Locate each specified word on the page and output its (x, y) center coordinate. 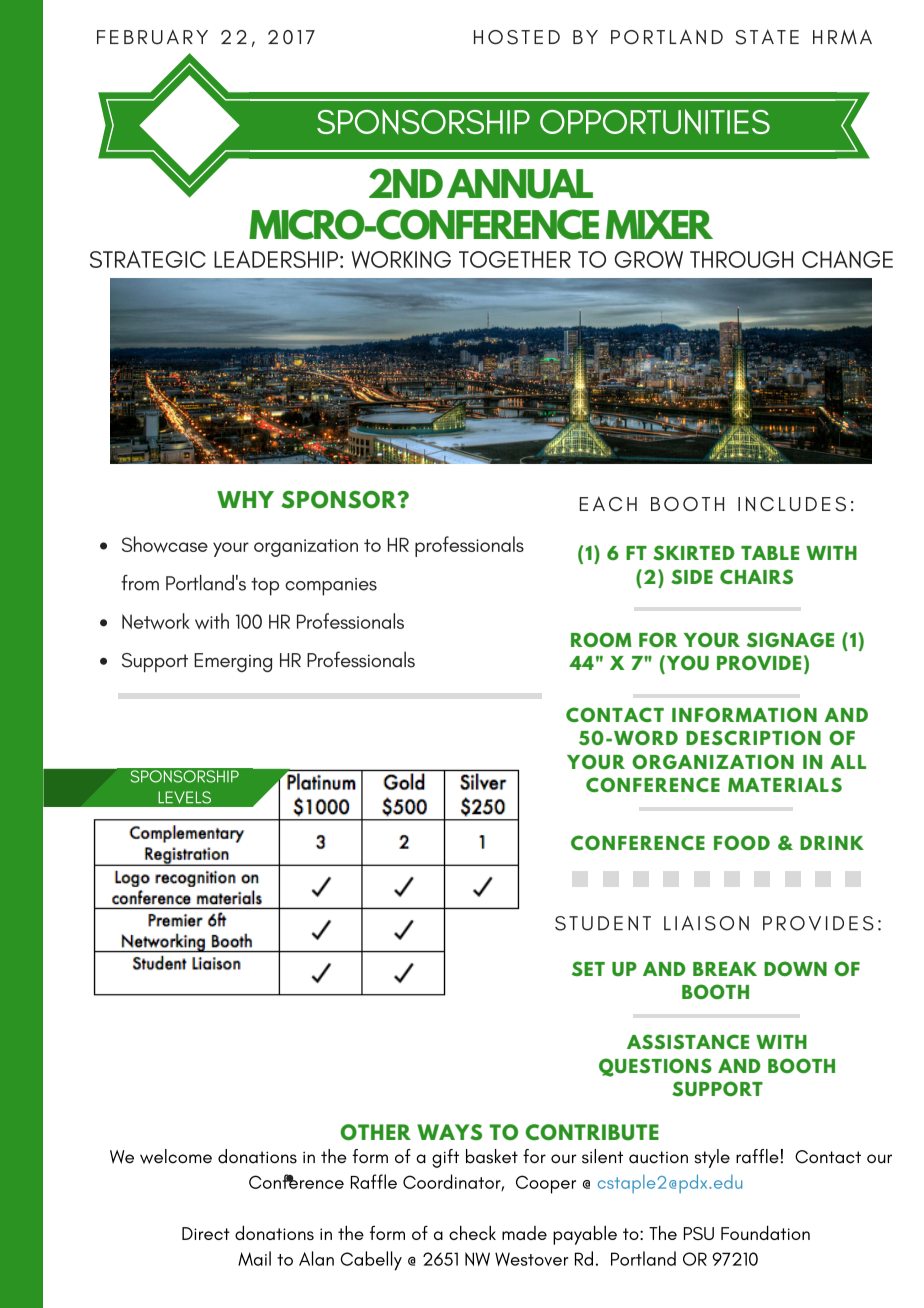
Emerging (233, 662)
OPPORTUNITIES (655, 122)
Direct (206, 1233)
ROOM (601, 639)
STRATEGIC (148, 259)
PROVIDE (759, 662)
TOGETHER (515, 259)
